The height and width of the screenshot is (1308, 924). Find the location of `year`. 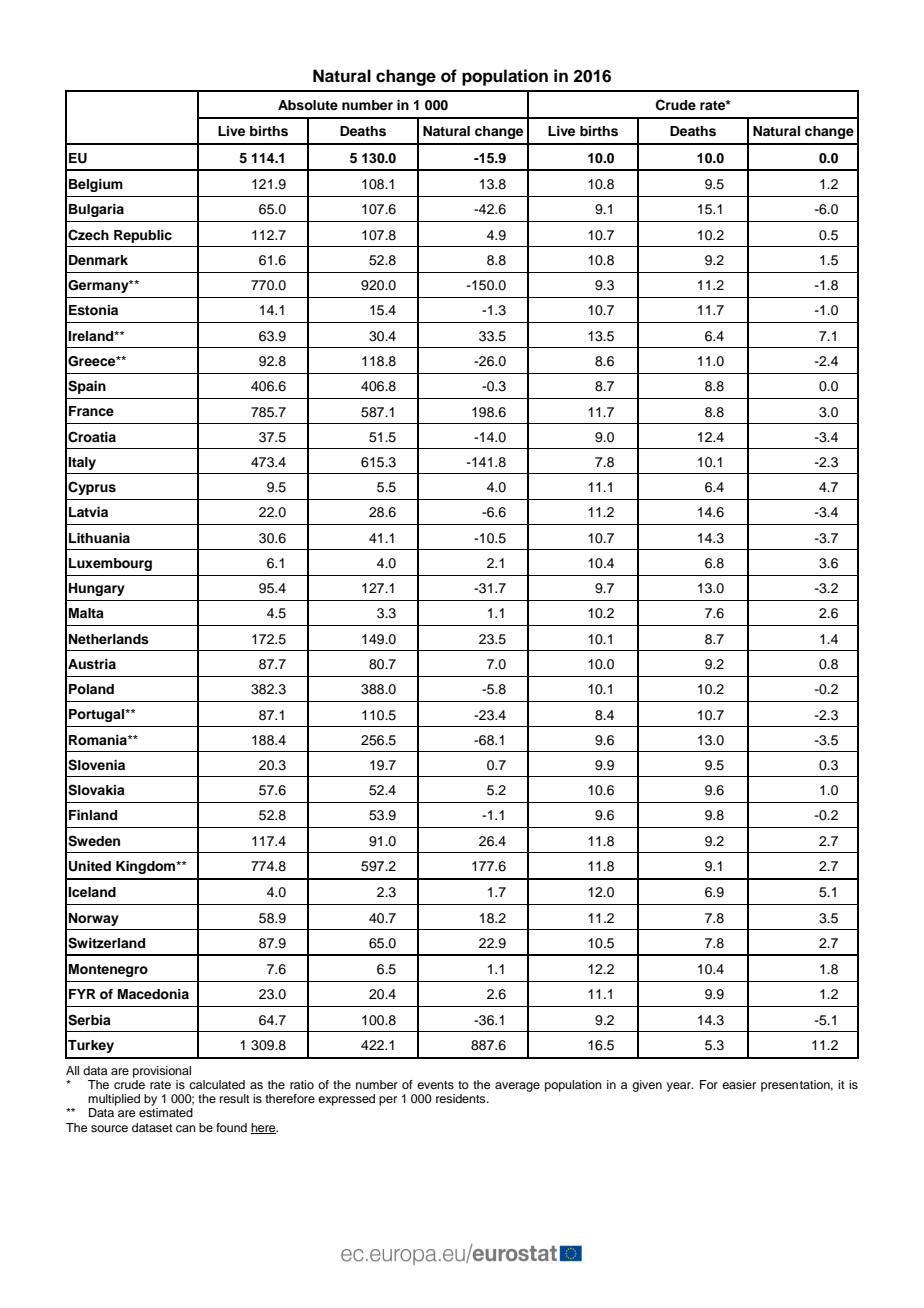

year is located at coordinates (680, 1087).
